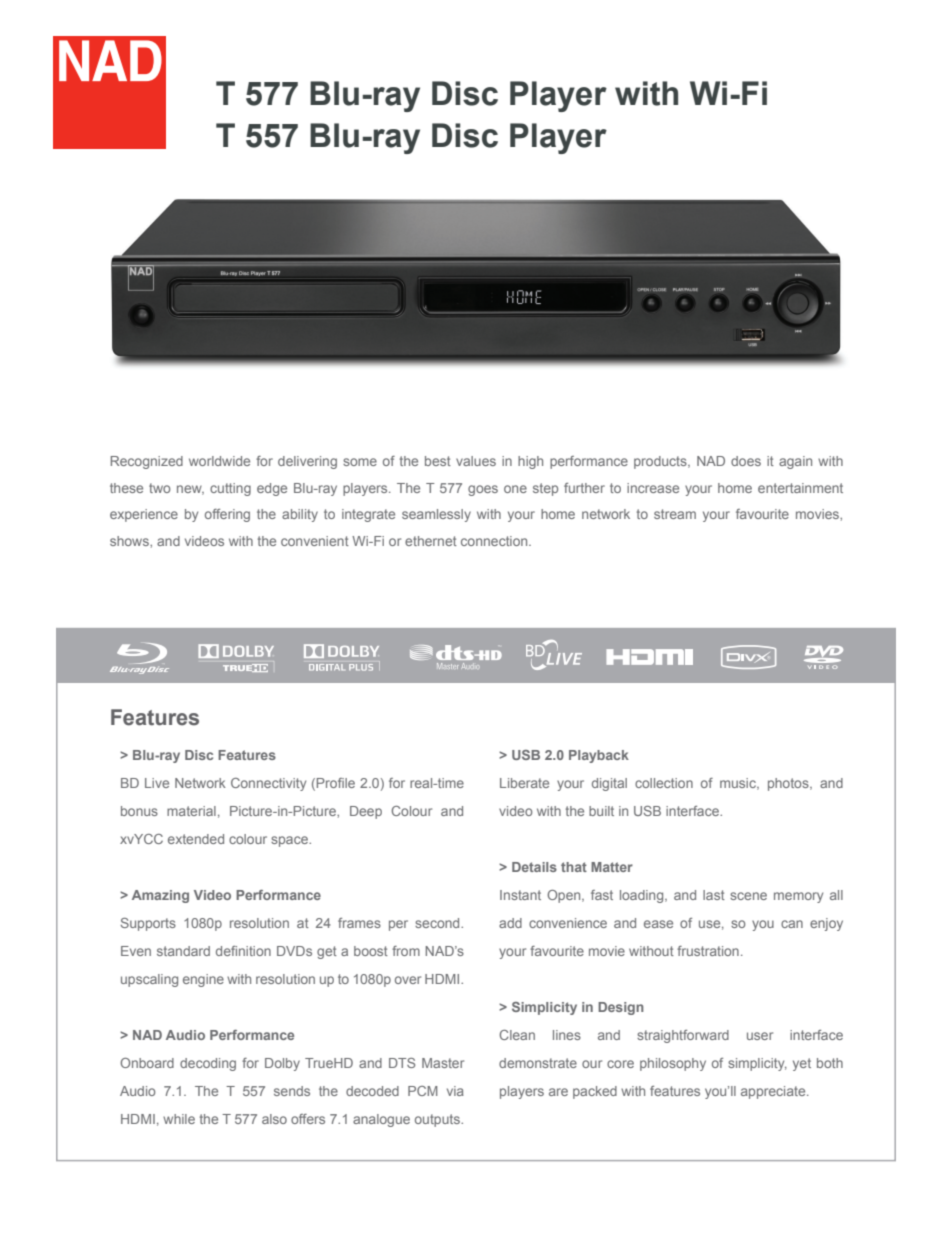 This screenshot has height=1233, width=952. What do you see at coordinates (748, 896) in the screenshot?
I see `scene` at bounding box center [748, 896].
